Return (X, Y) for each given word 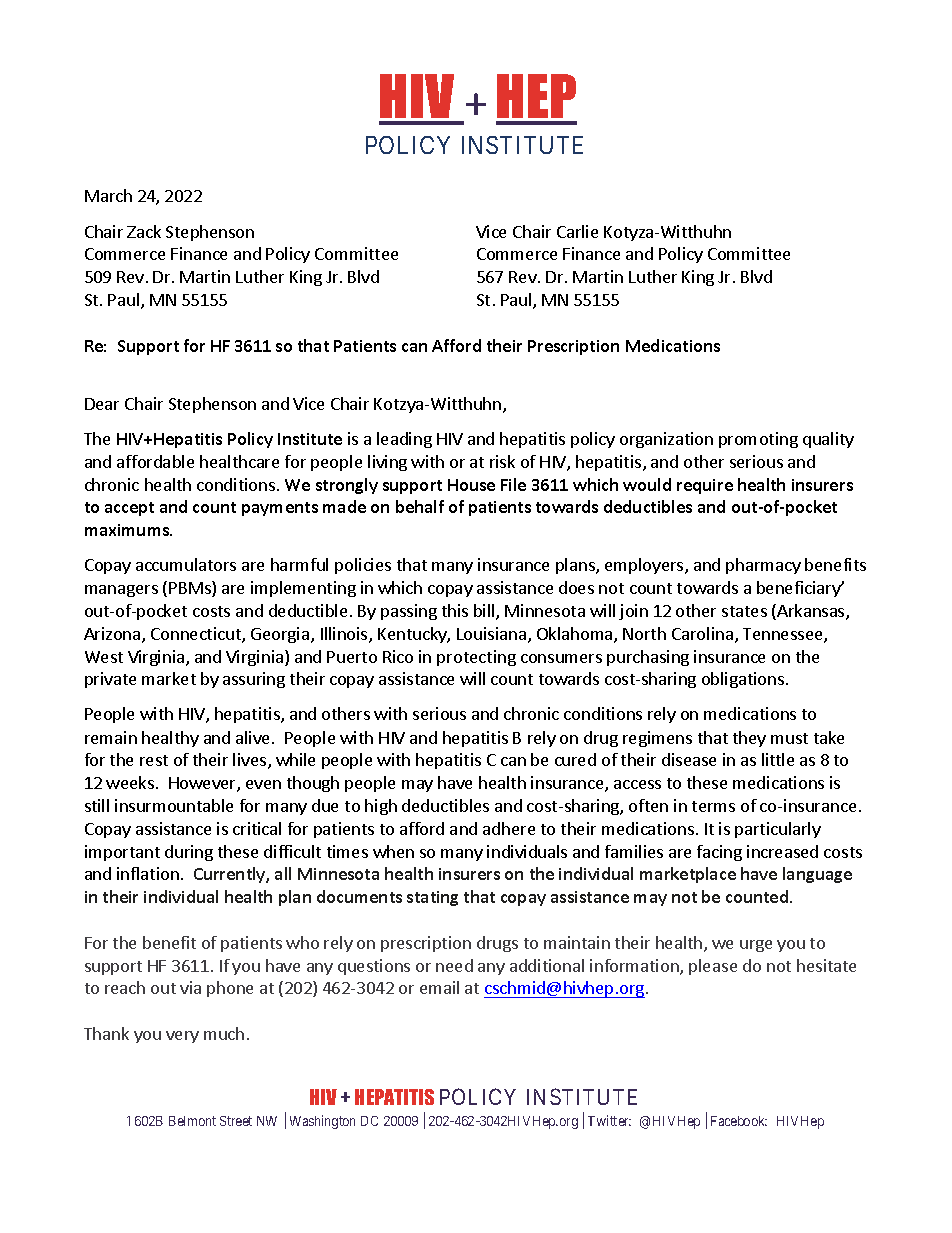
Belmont (192, 1121)
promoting (758, 440)
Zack (144, 231)
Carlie (577, 231)
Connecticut (197, 635)
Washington (322, 1122)
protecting (476, 658)
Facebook (739, 1121)
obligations (743, 680)
